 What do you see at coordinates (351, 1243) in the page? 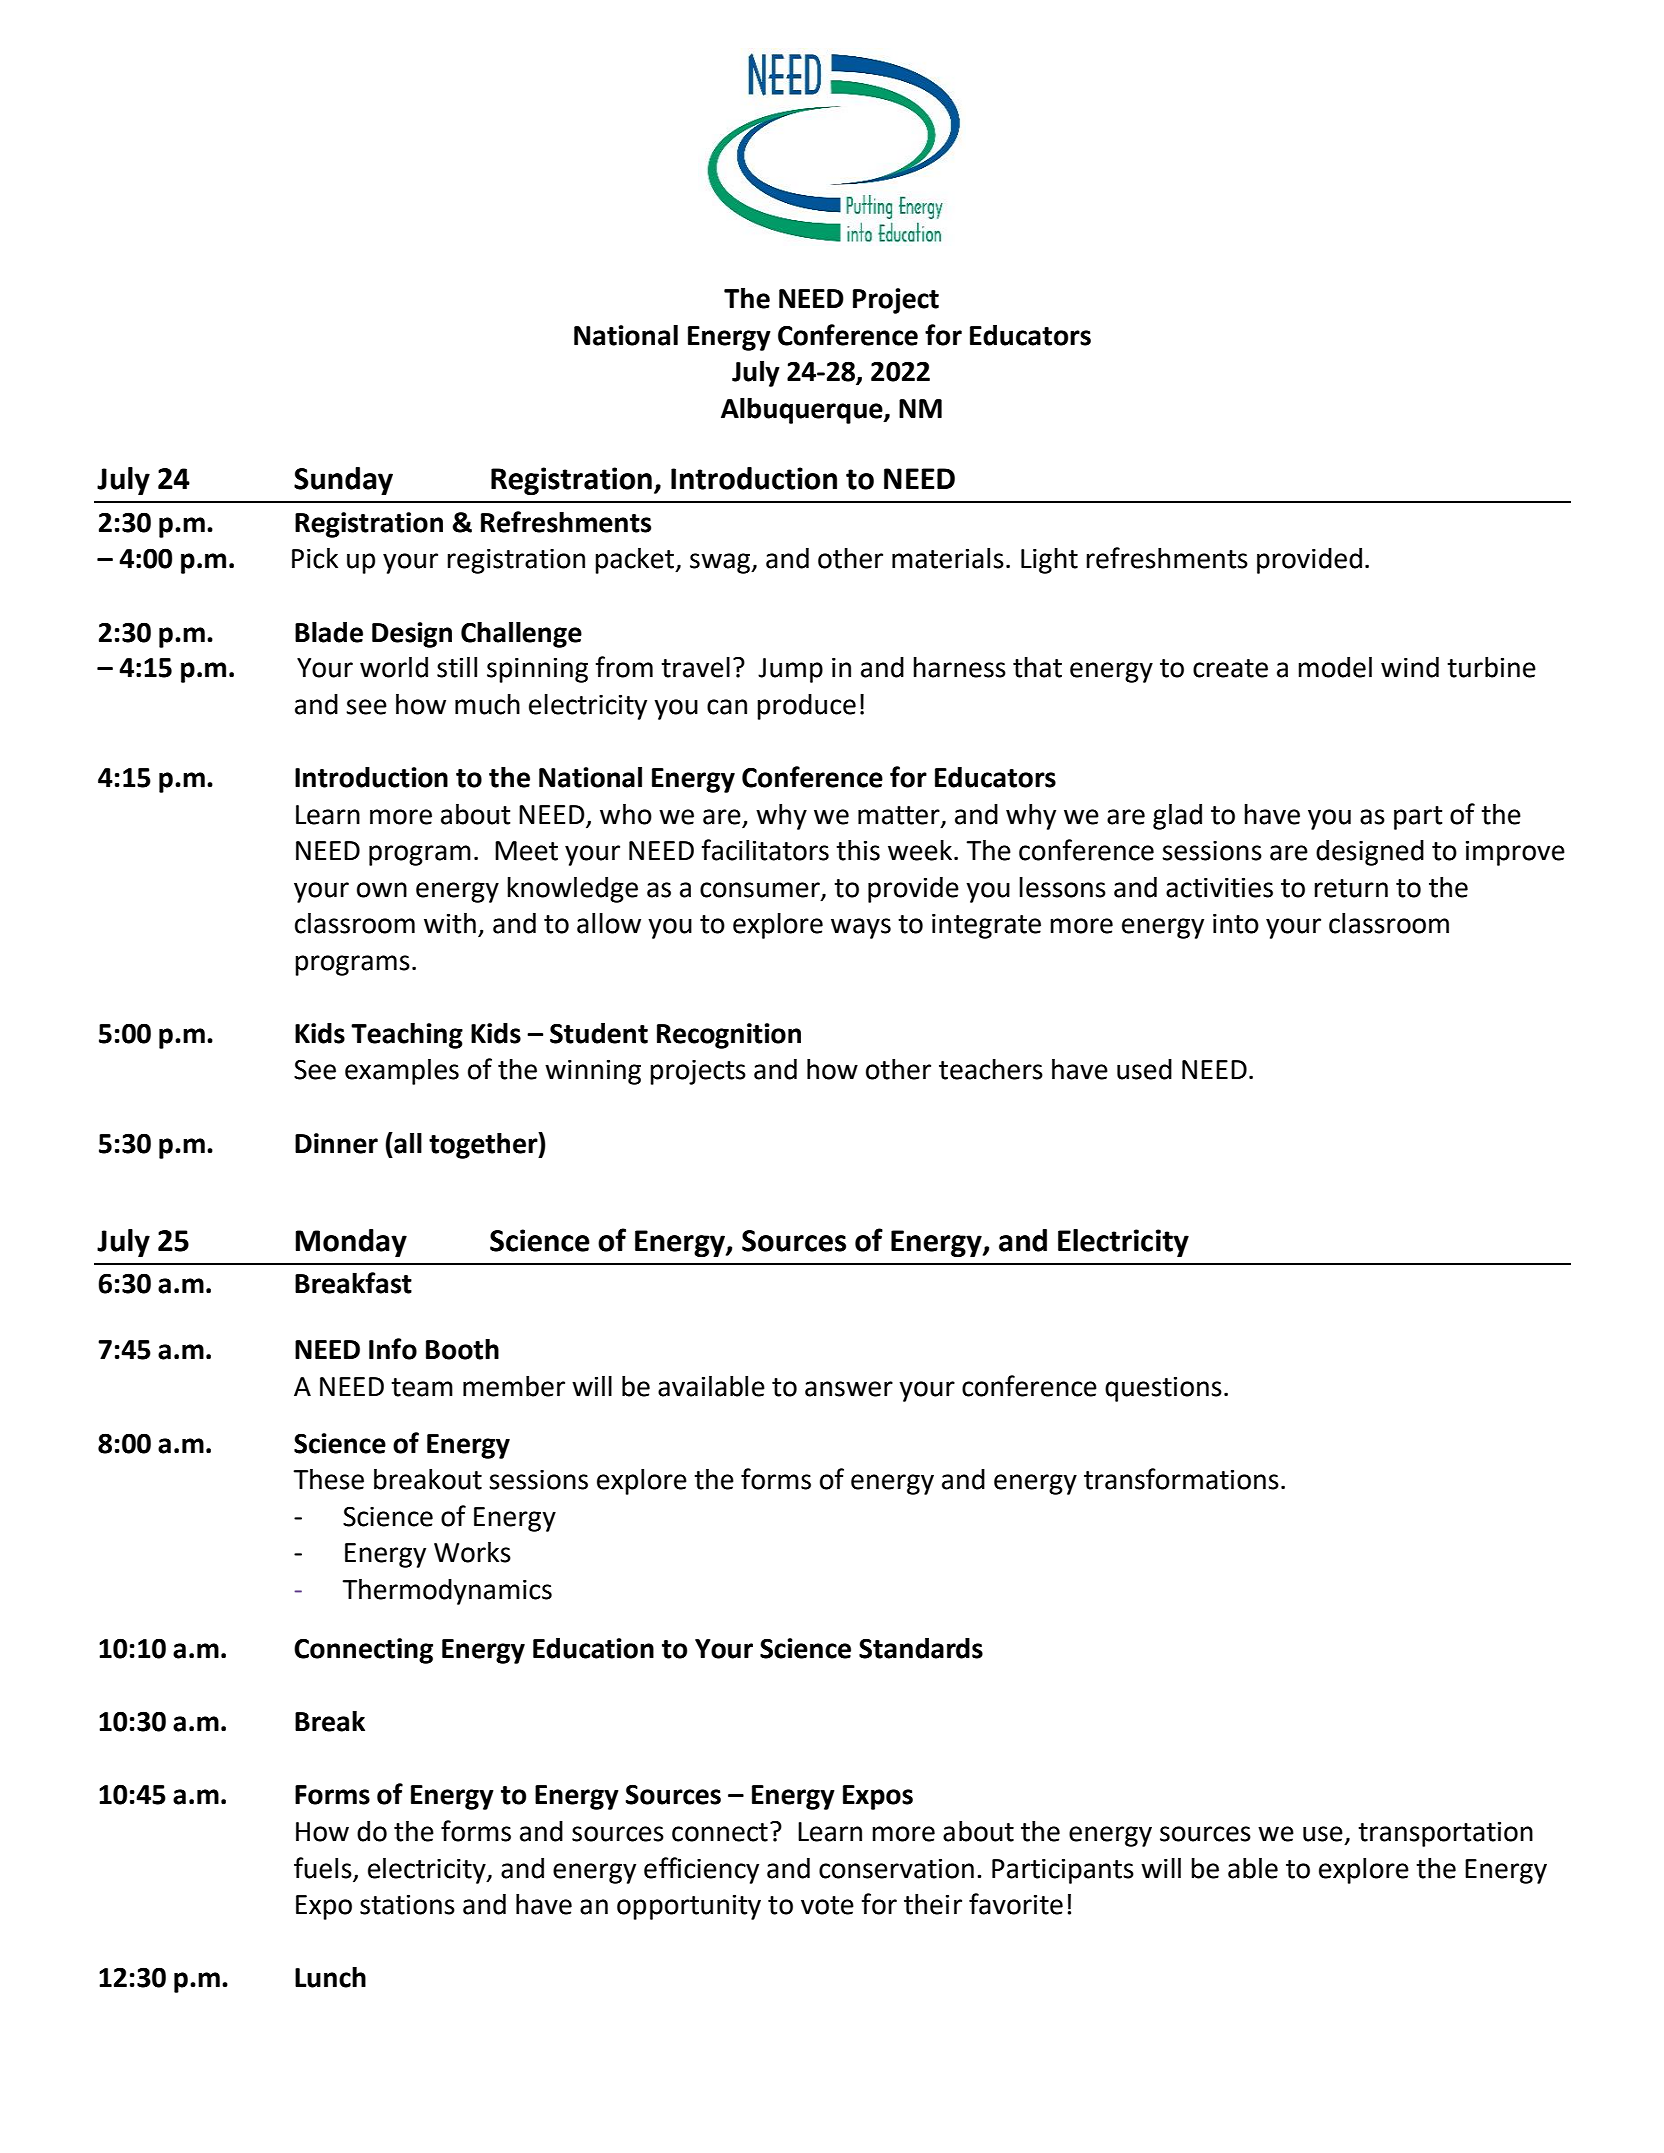
I see `Monday` at bounding box center [351, 1243].
